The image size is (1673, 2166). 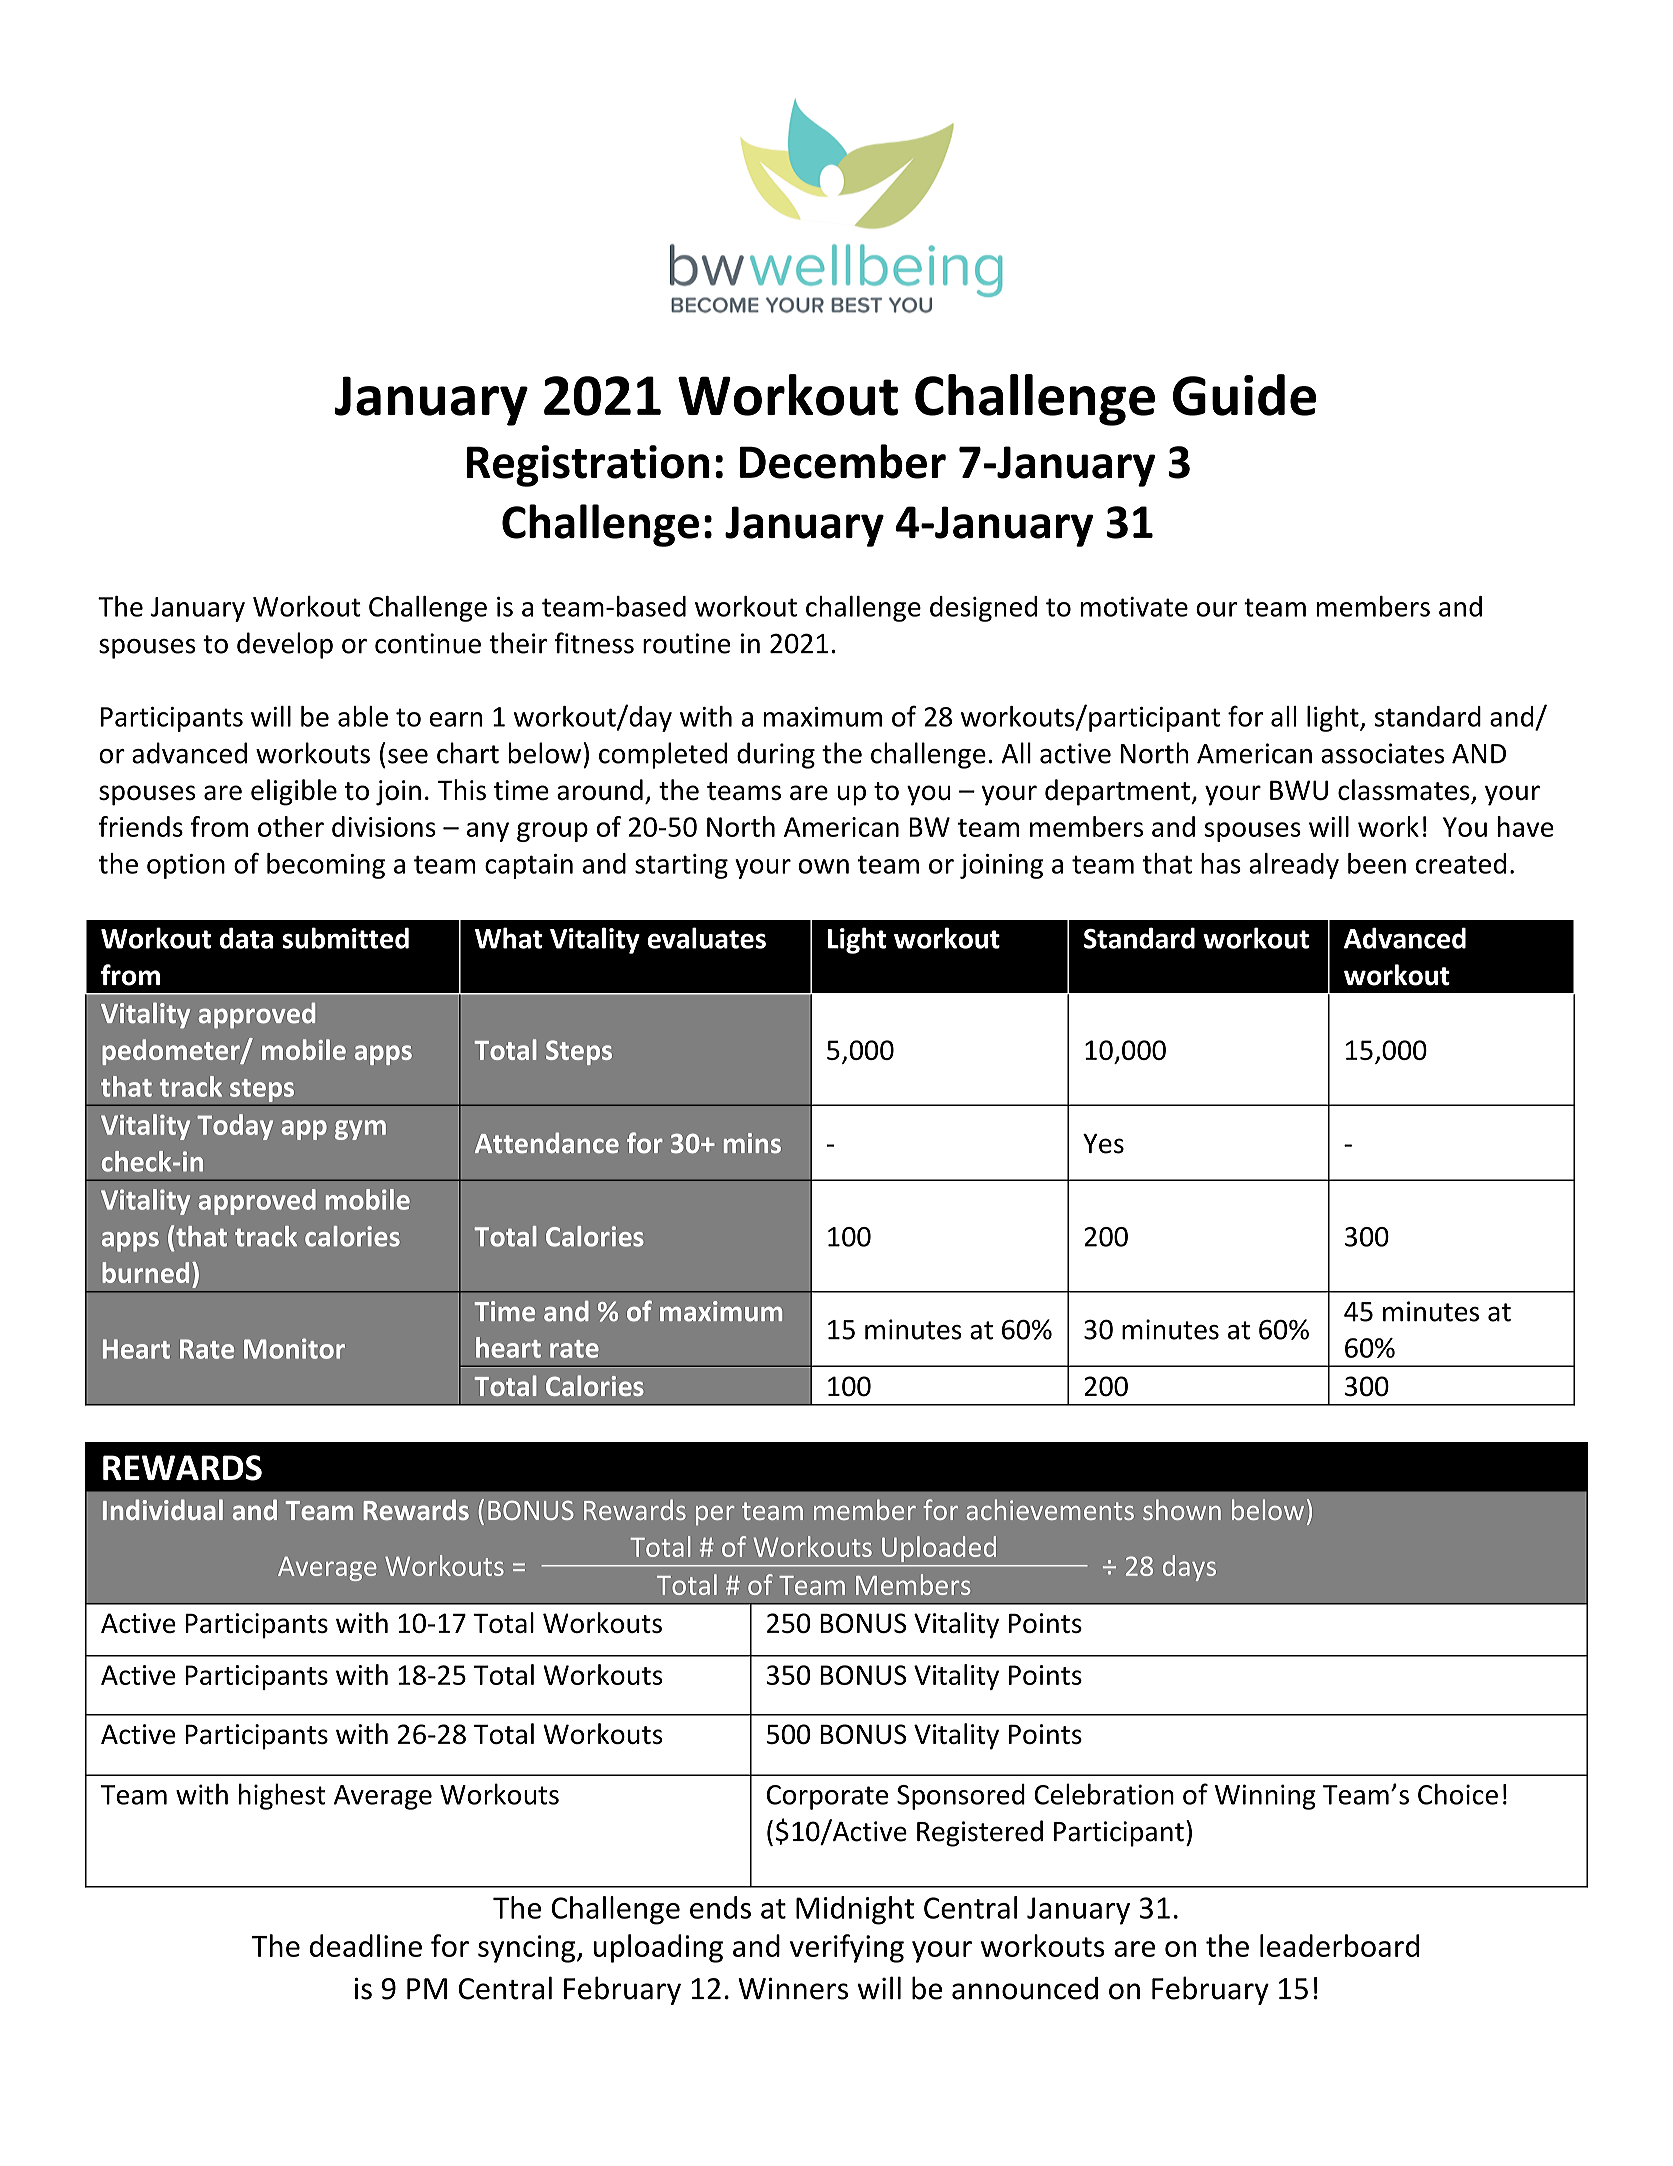 I want to click on per, so click(x=715, y=1515).
